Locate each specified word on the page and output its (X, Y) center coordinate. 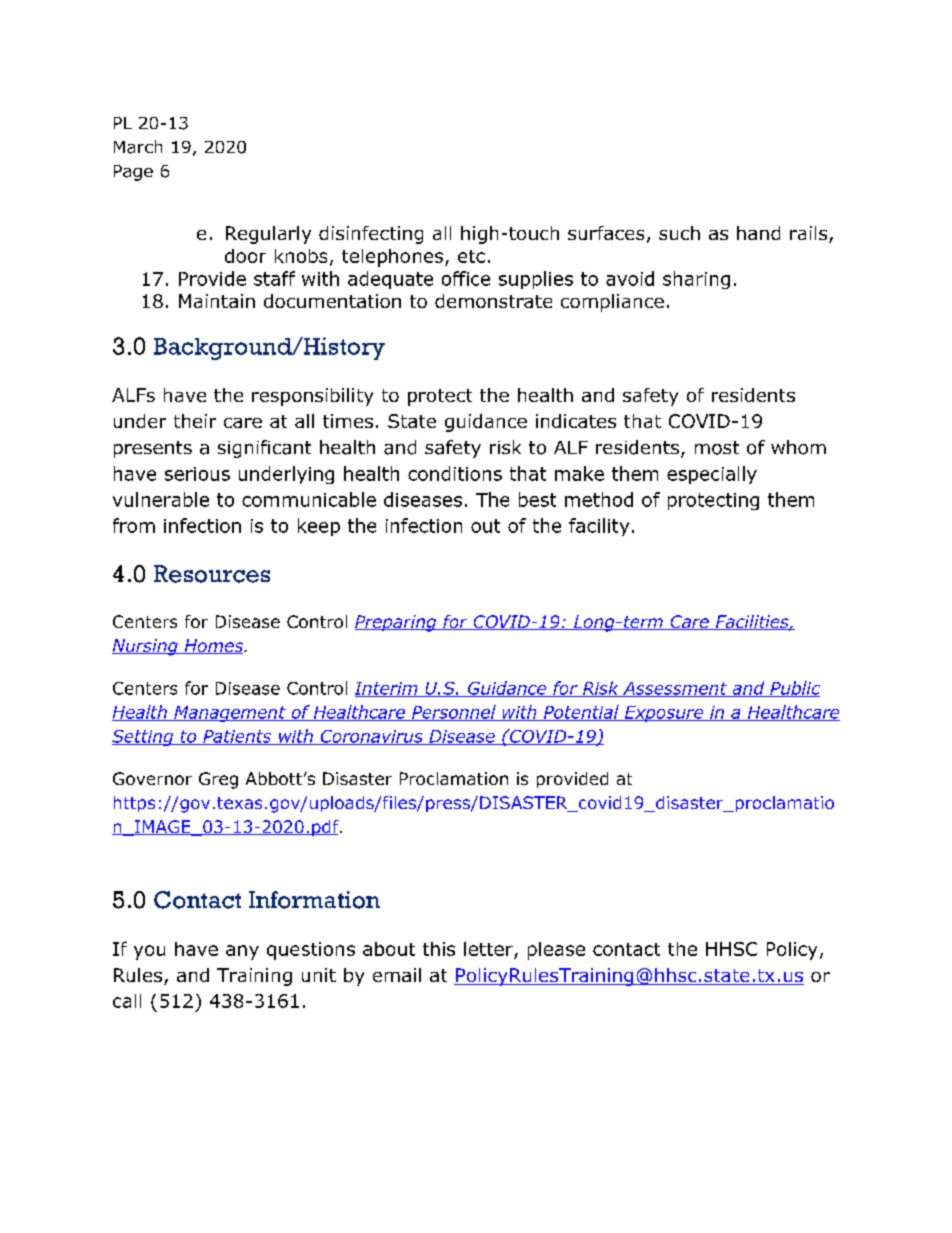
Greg (218, 780)
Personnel (454, 713)
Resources (212, 574)
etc (471, 256)
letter (488, 949)
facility (599, 527)
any (242, 952)
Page (133, 173)
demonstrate (493, 301)
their (195, 421)
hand (758, 233)
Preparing (397, 623)
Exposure (664, 714)
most (717, 448)
